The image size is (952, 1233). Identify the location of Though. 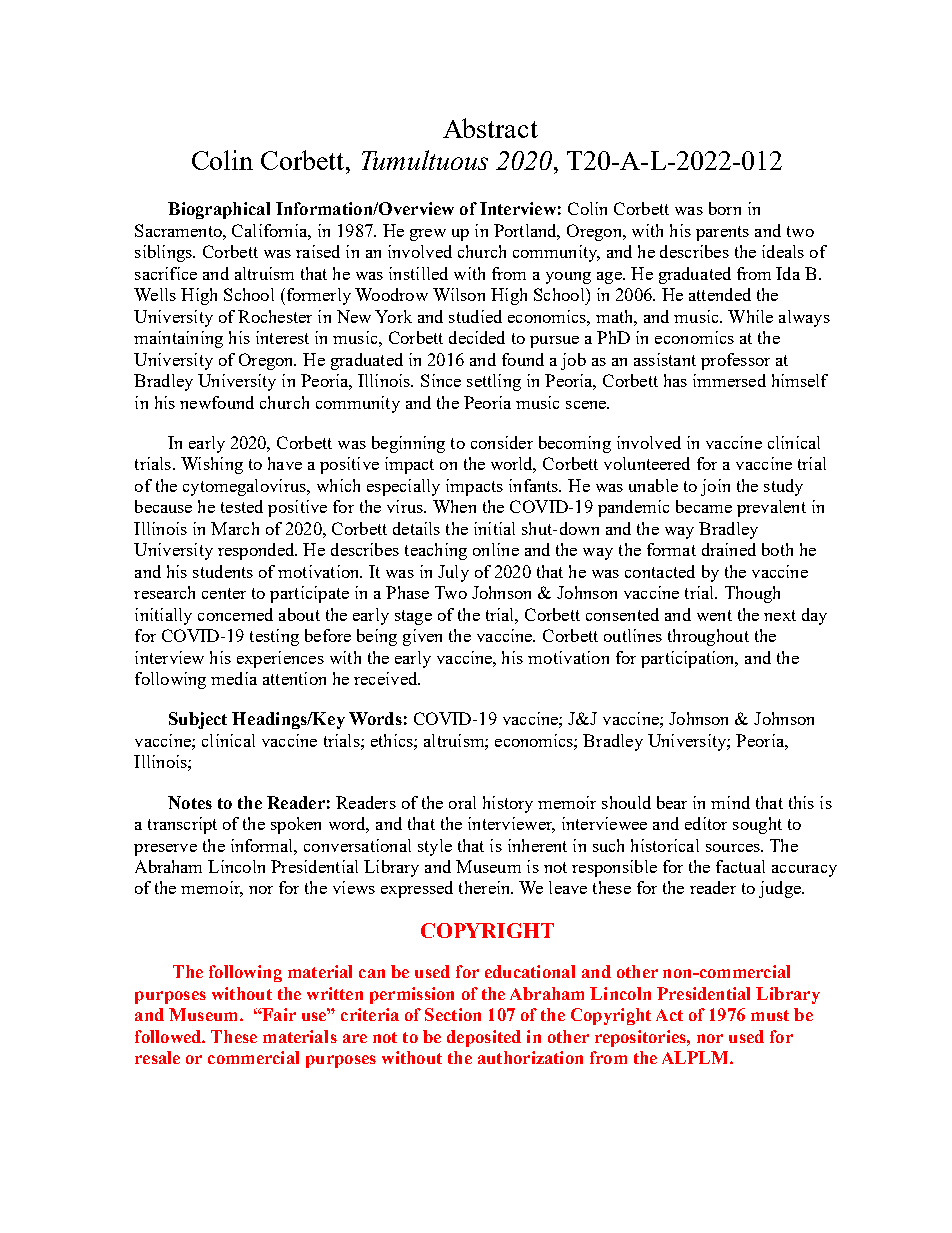
(752, 594).
